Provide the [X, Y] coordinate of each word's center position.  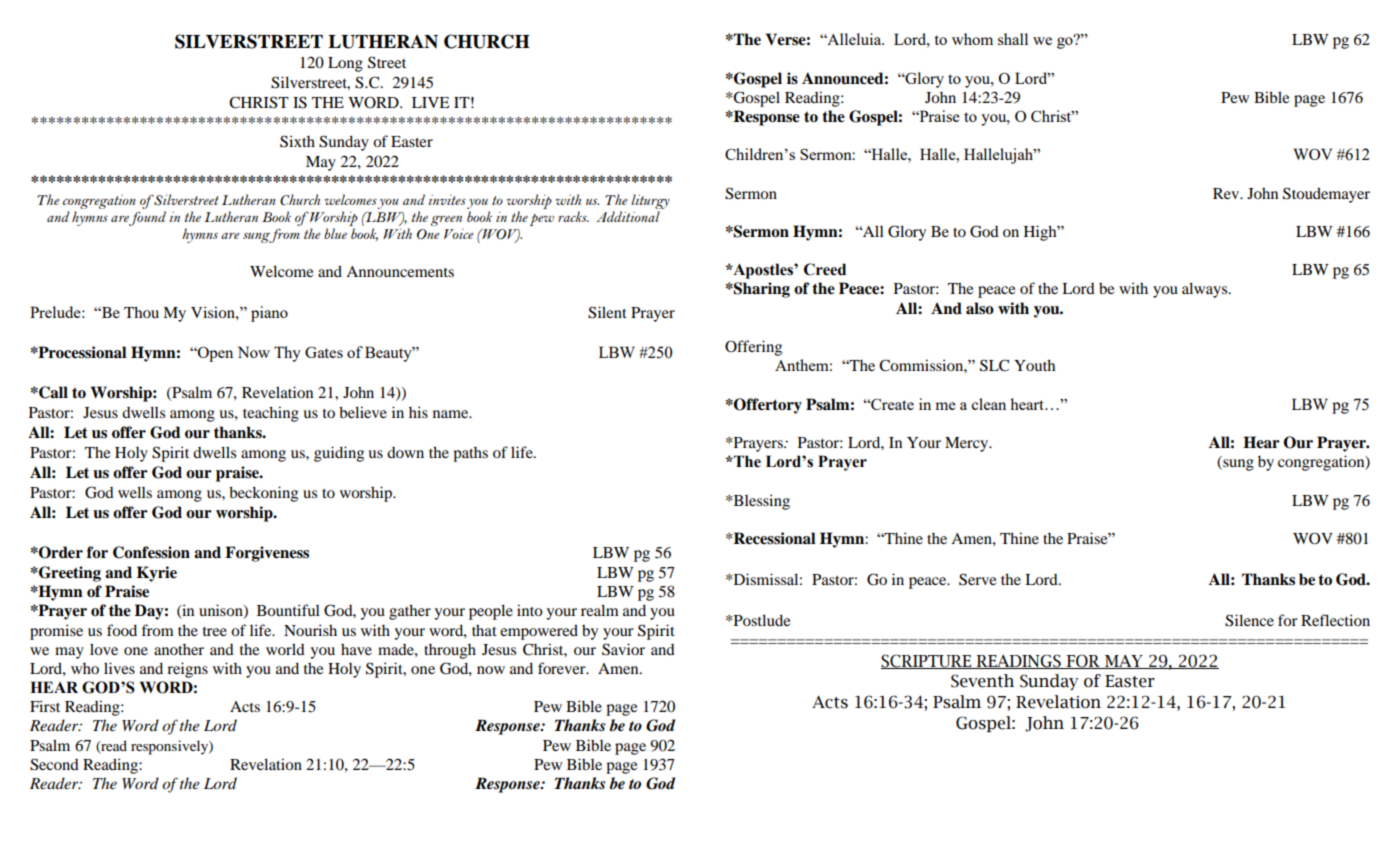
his [418, 412]
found [147, 218]
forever [563, 668]
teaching [271, 414]
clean [988, 404]
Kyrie [157, 574]
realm [600, 610]
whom [972, 39]
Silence [1249, 620]
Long [345, 64]
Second [54, 764]
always [1206, 290]
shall [1013, 39]
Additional [628, 216]
